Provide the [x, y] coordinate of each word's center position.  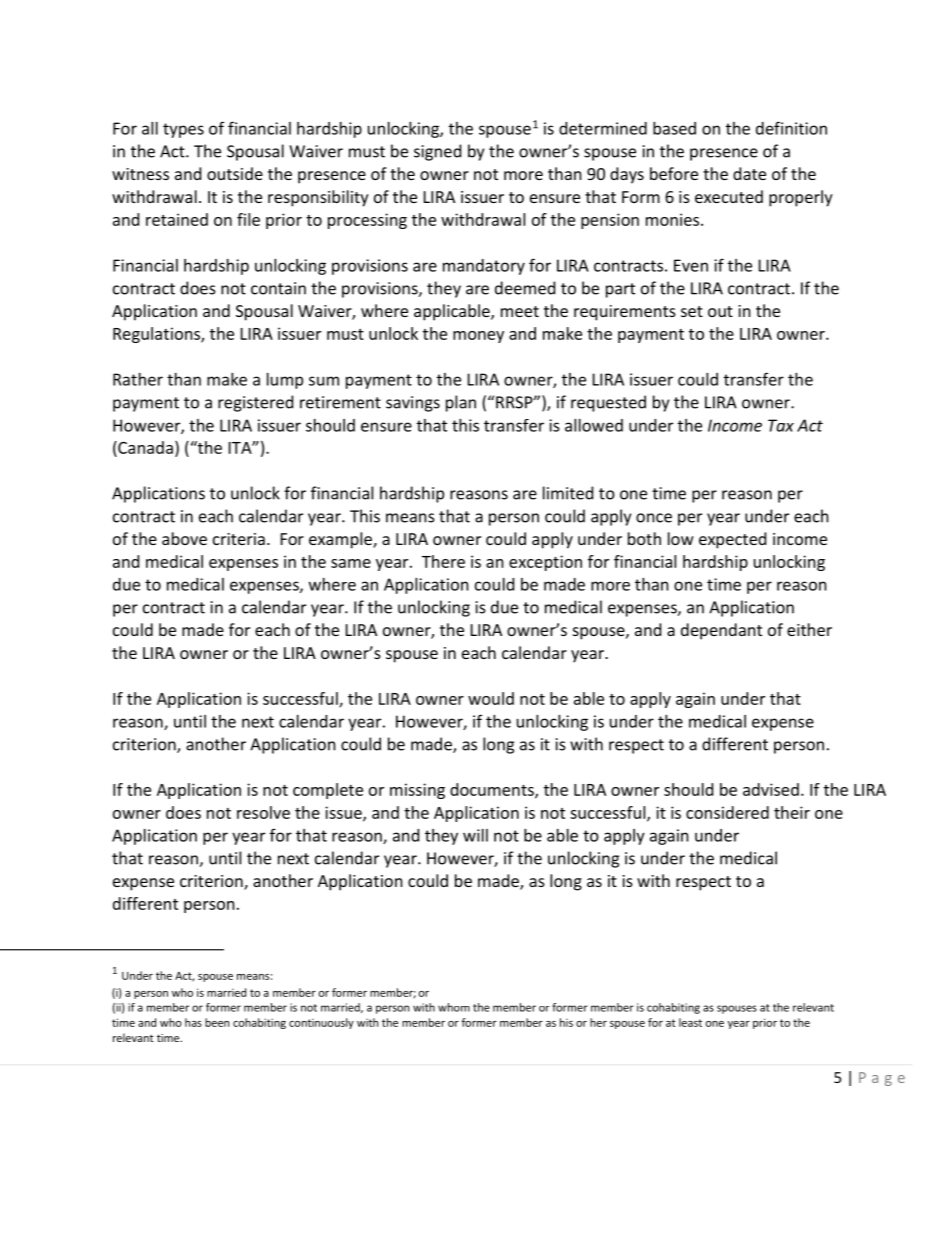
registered [255, 403]
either [809, 629]
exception [545, 563]
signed [437, 152]
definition [791, 128]
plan [461, 403]
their [792, 812]
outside [235, 173]
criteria [239, 539]
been [217, 1022]
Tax [781, 425]
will [475, 835]
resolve [263, 812]
